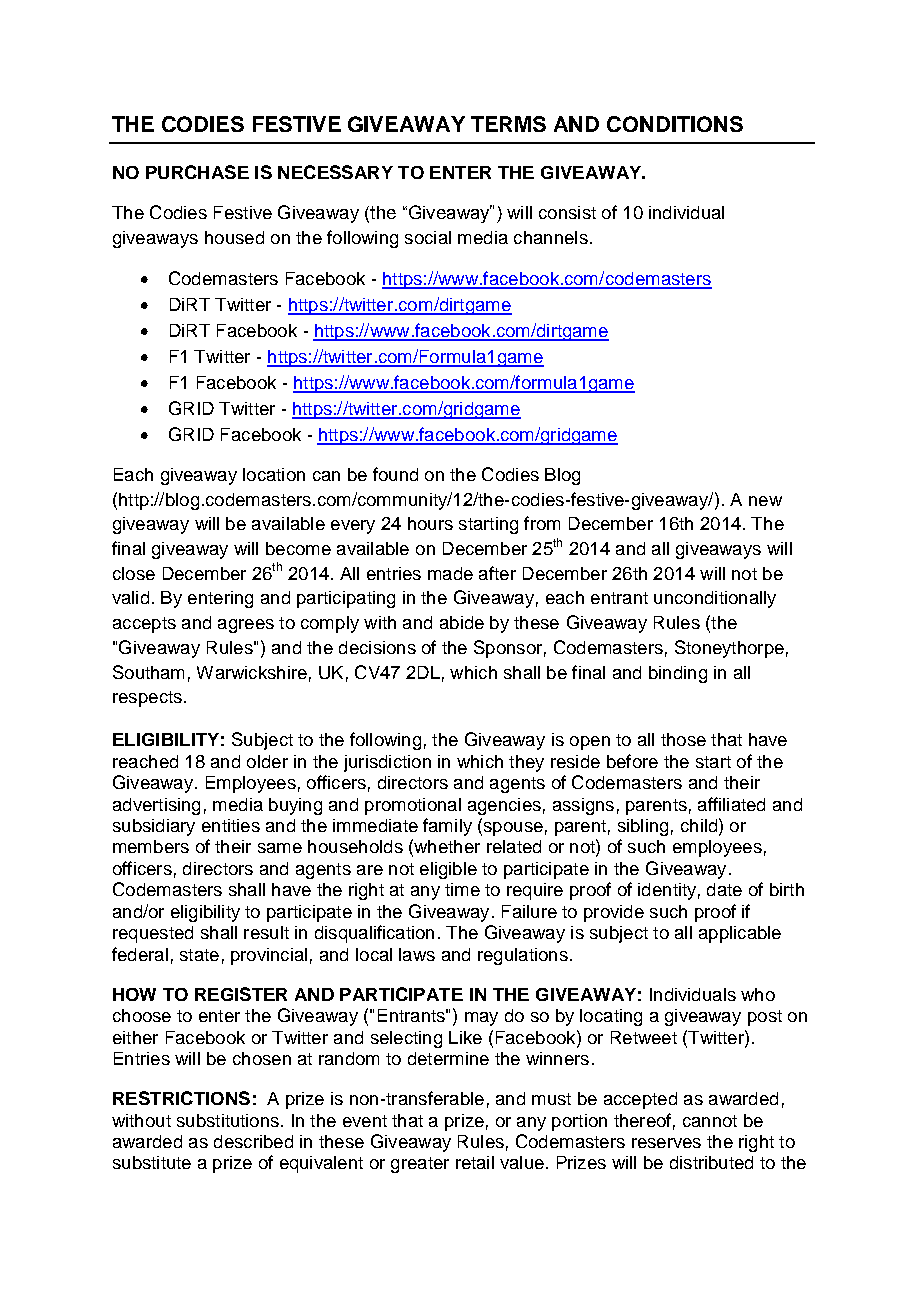  What do you see at coordinates (228, 1120) in the screenshot?
I see `substitutions` at bounding box center [228, 1120].
